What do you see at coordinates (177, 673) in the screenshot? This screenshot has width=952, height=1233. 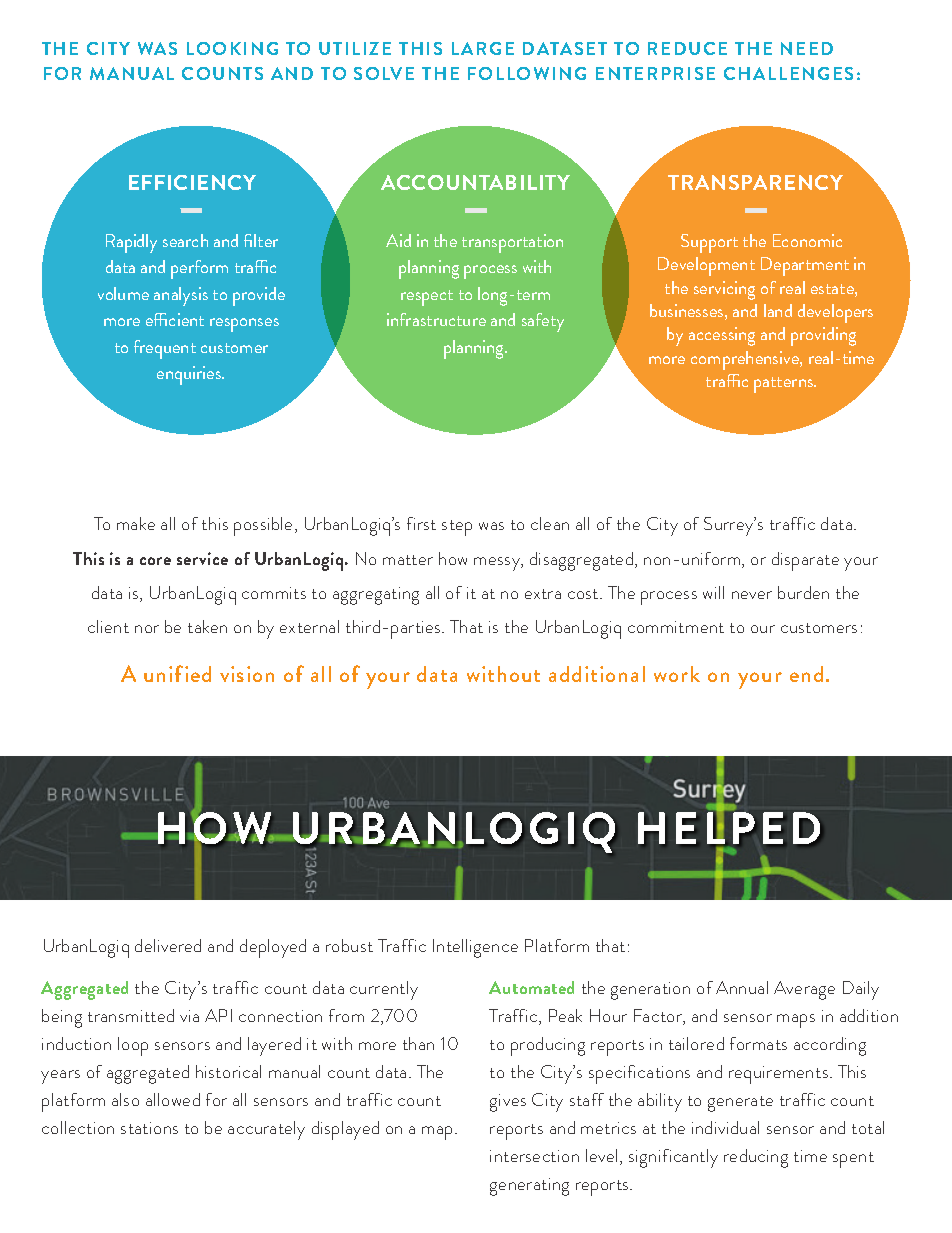 I see `unified` at bounding box center [177, 673].
